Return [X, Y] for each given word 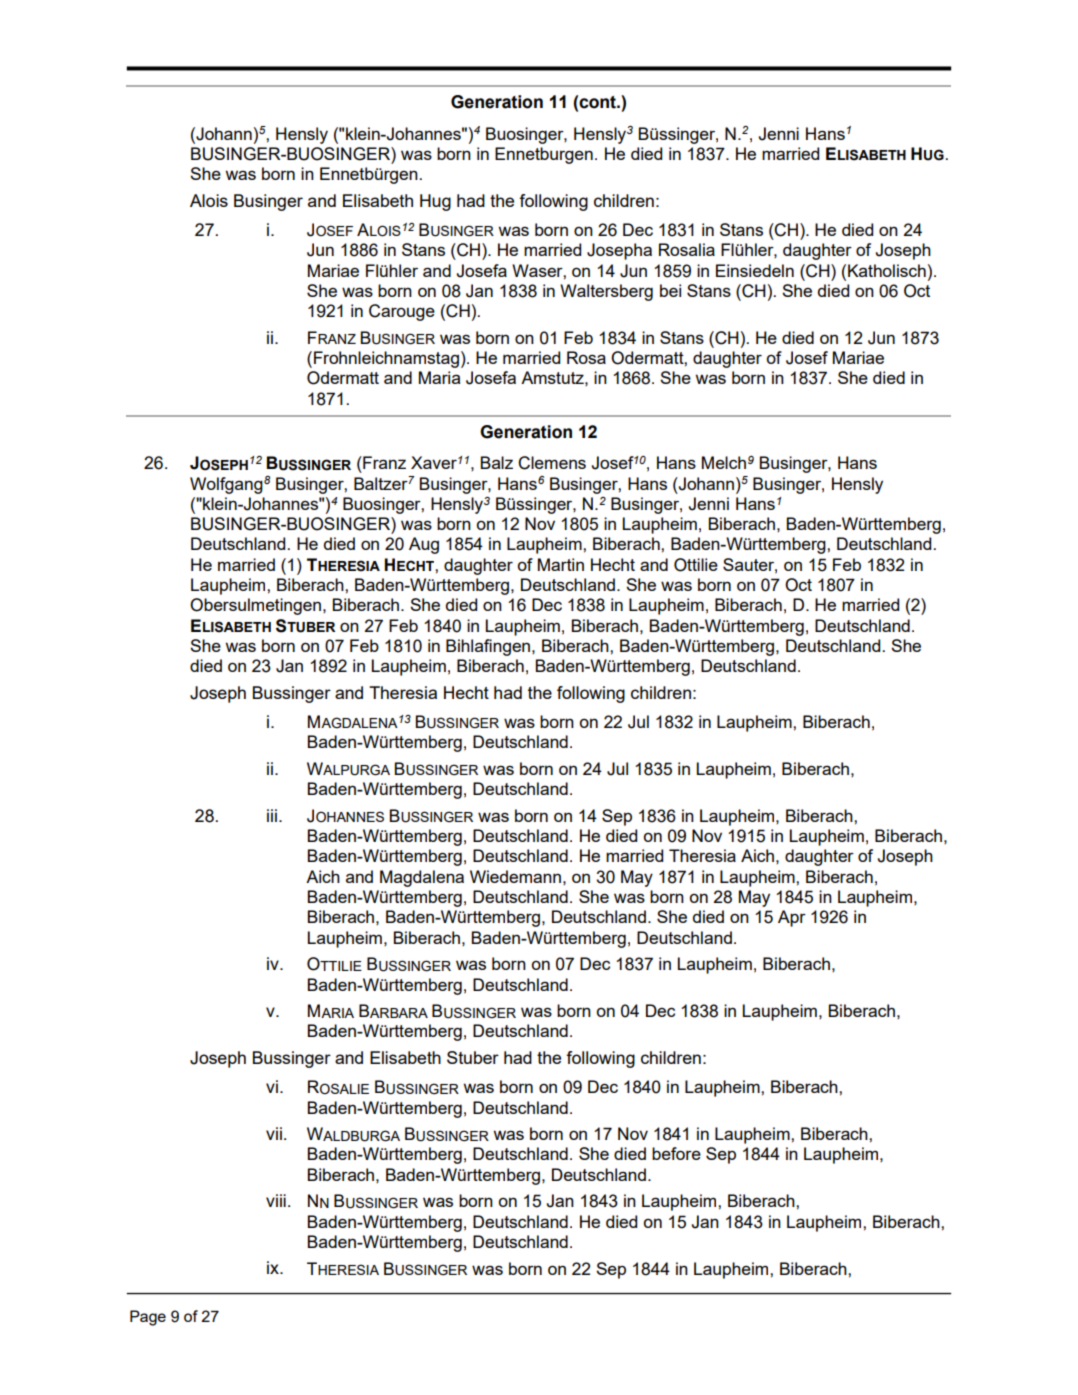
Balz [497, 462]
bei [670, 290]
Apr [792, 918]
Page [148, 1318]
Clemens [552, 463]
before [676, 1153]
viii [276, 1200]
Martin [561, 564]
